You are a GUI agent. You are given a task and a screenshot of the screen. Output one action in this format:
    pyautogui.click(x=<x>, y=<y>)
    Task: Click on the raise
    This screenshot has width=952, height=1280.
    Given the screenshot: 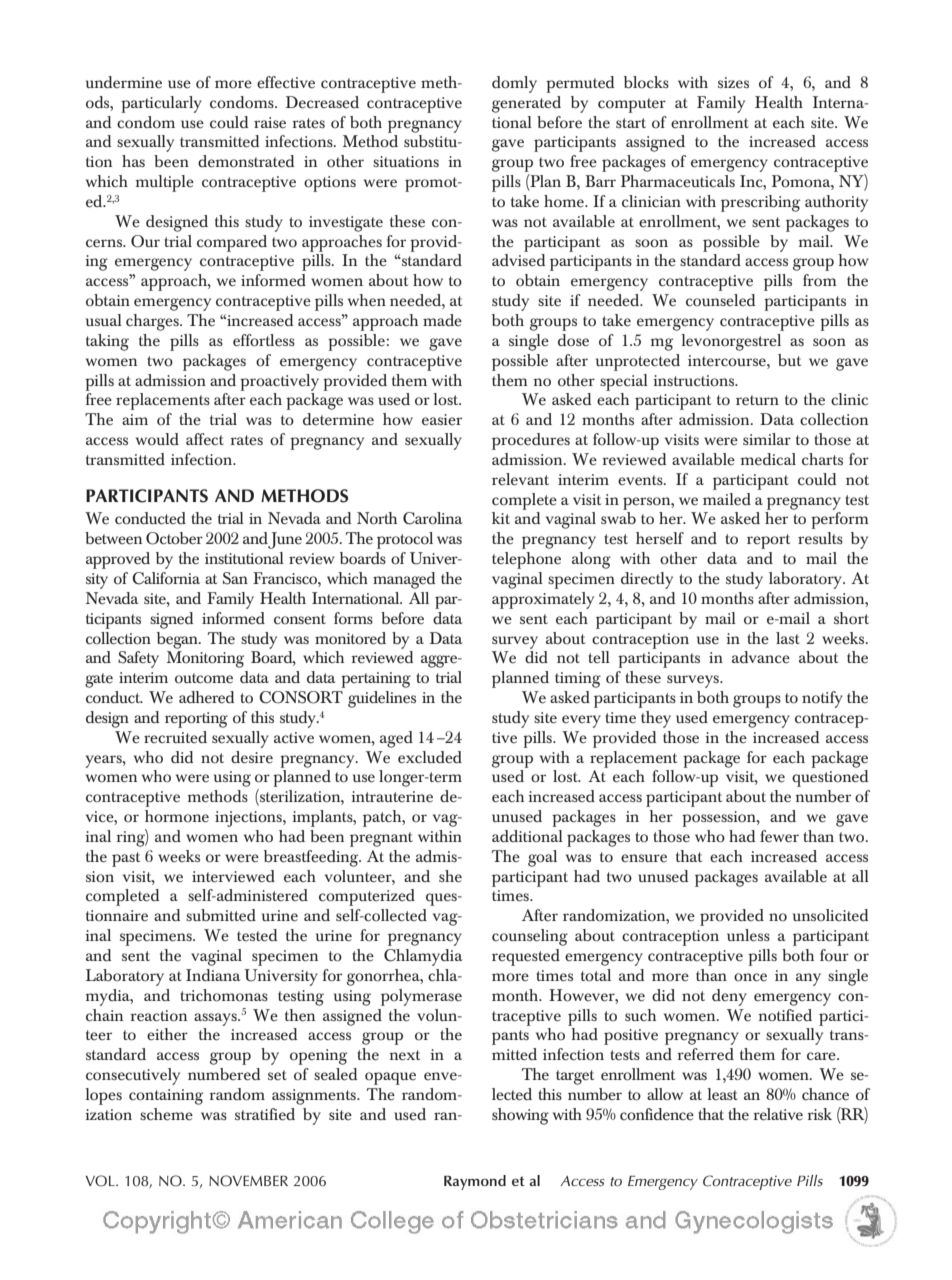 What is the action you would take?
    pyautogui.click(x=270, y=123)
